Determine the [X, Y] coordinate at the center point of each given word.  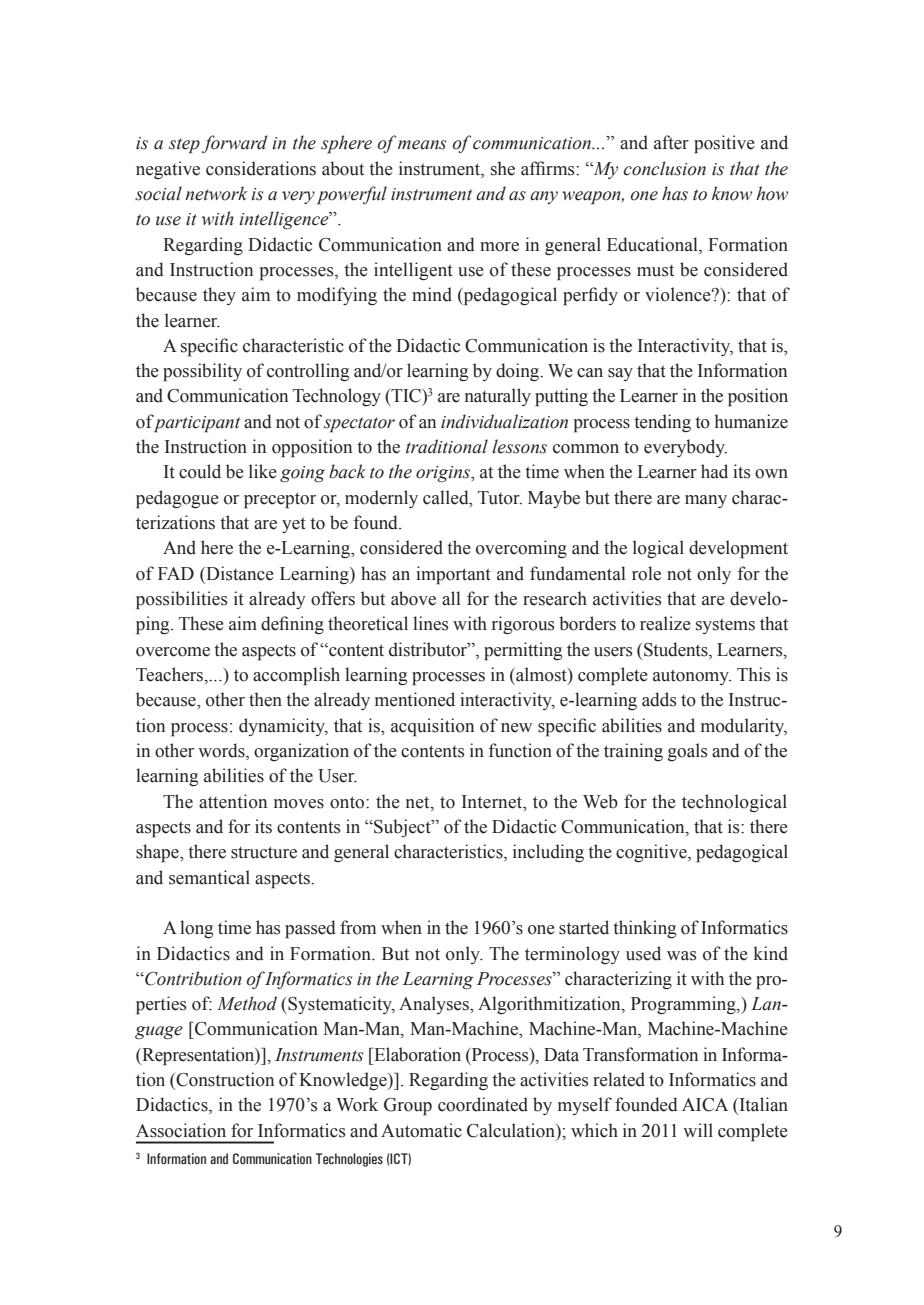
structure [264, 852]
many [706, 501]
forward [234, 144]
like [263, 471]
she [503, 168]
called [447, 497]
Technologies [349, 1160]
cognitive [652, 853]
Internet [493, 802]
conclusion [664, 168]
